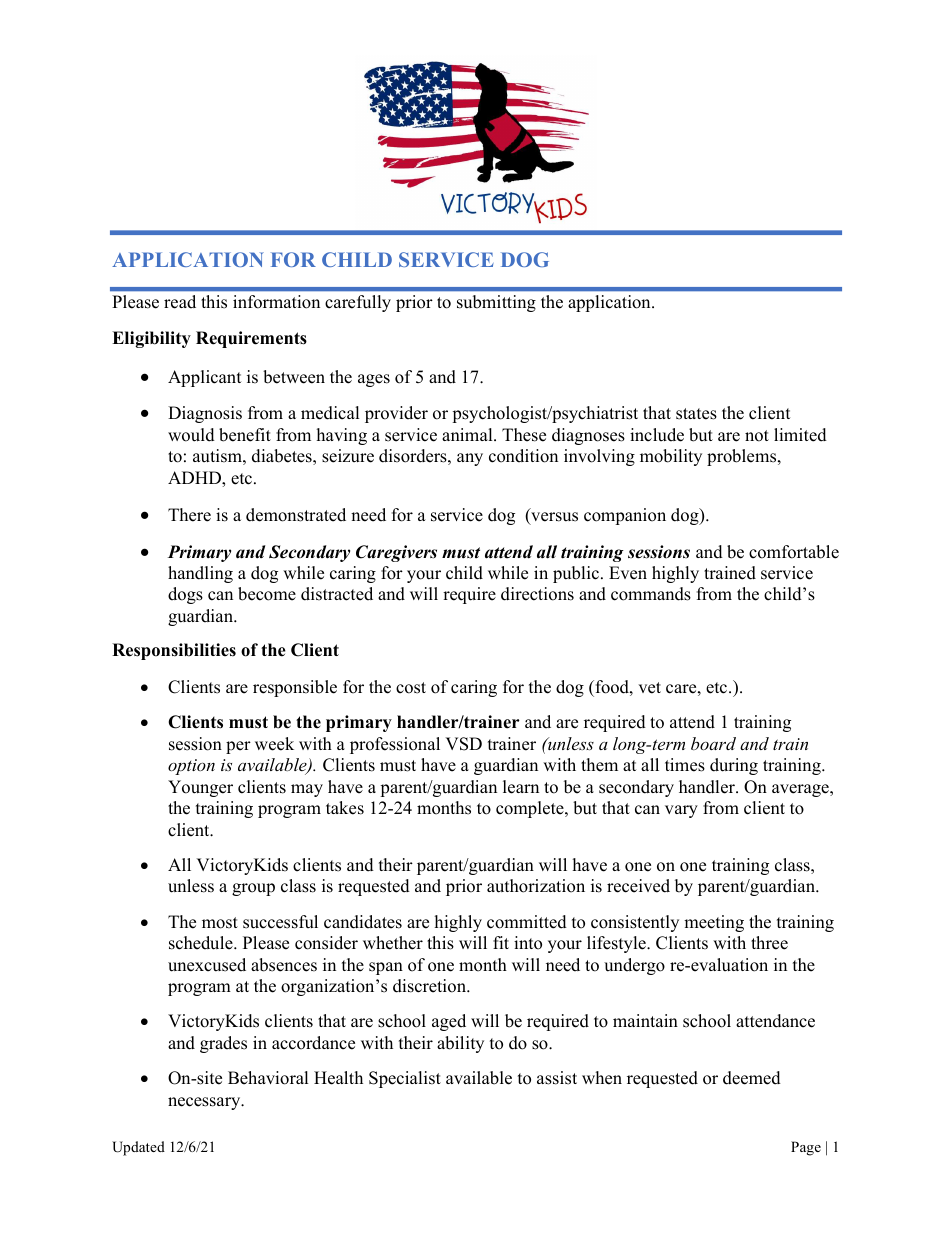 This screenshot has width=952, height=1233. Describe the element at coordinates (238, 747) in the screenshot. I see `per` at that location.
